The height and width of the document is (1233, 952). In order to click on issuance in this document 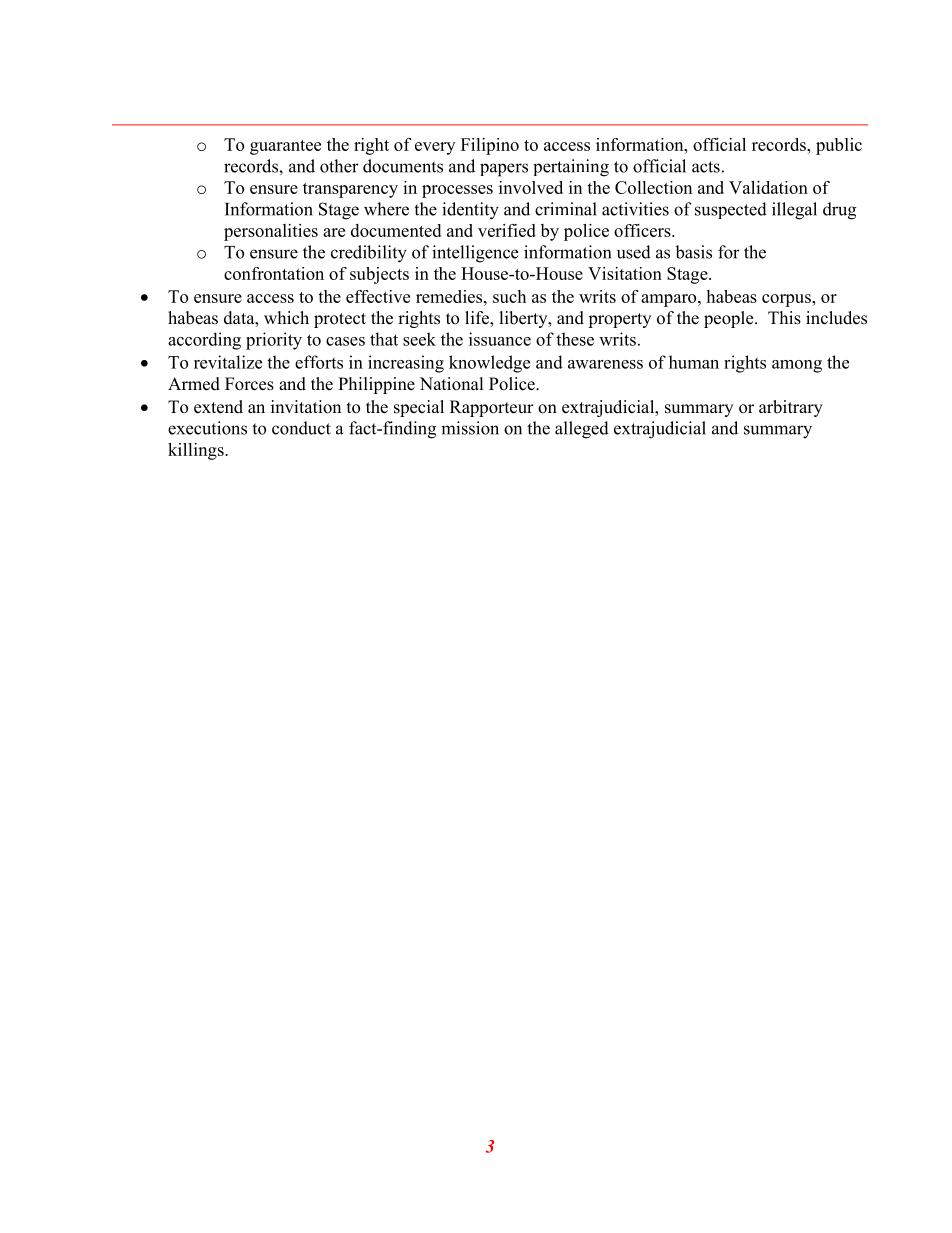, I will do `click(500, 339)`.
